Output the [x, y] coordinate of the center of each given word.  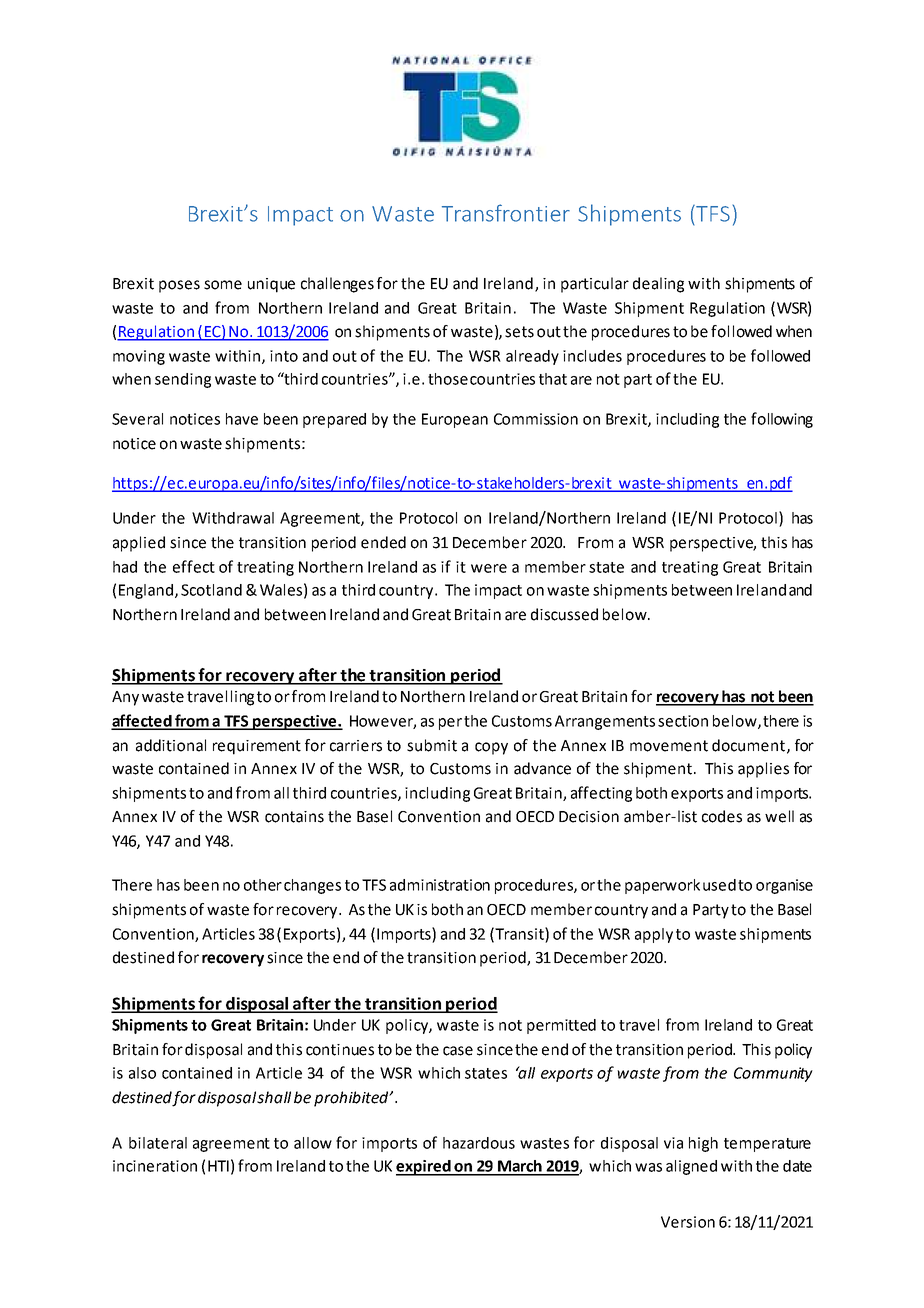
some [223, 285]
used [719, 885]
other [263, 885]
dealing [658, 285]
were [489, 568]
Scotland [211, 590]
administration [440, 885]
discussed [564, 614]
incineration [155, 1166]
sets [519, 332]
